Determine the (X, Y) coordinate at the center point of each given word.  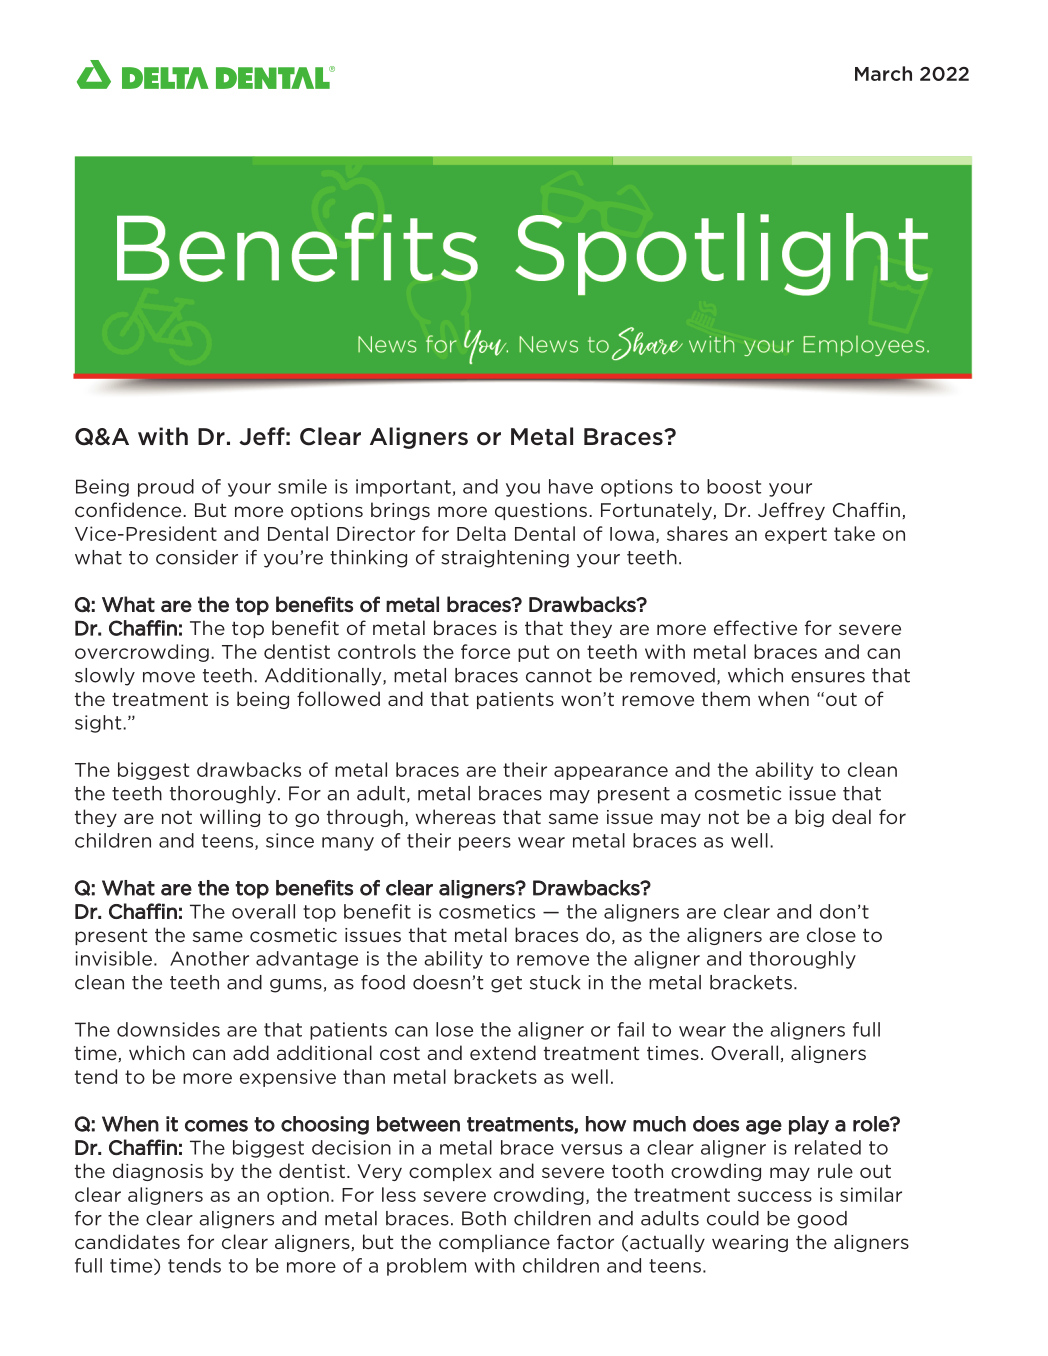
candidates (127, 1241)
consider (197, 557)
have (571, 486)
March (883, 73)
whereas (456, 816)
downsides (168, 1029)
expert (796, 535)
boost (734, 486)
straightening (505, 559)
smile (302, 486)
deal (851, 816)
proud (166, 488)
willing (230, 818)
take (854, 533)
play (809, 1125)
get (506, 984)
